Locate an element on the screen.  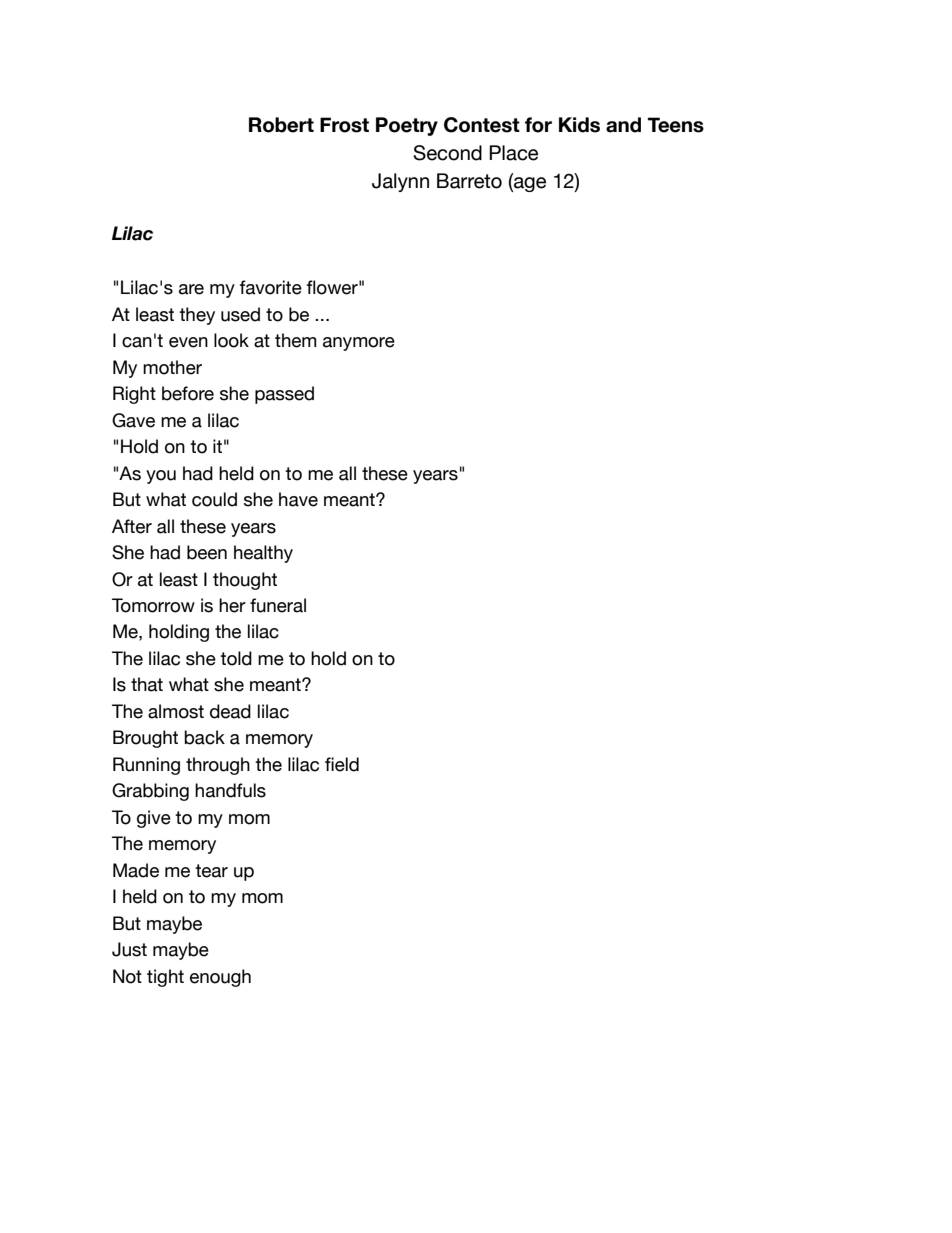
have is located at coordinates (298, 499).
